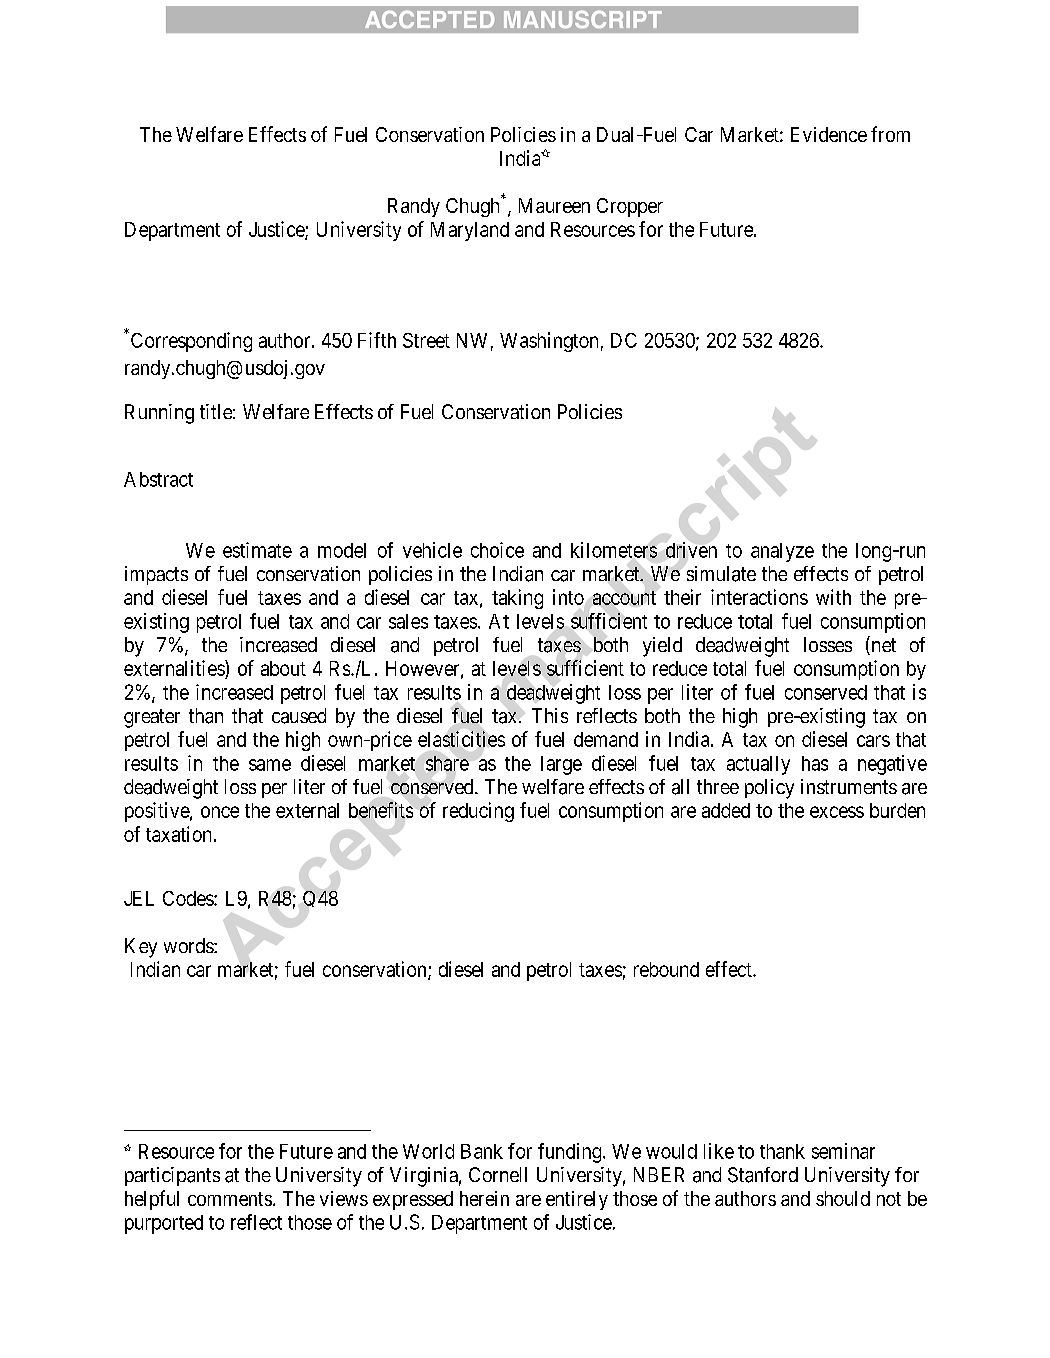  What do you see at coordinates (554, 205) in the document?
I see `Maureen` at bounding box center [554, 205].
